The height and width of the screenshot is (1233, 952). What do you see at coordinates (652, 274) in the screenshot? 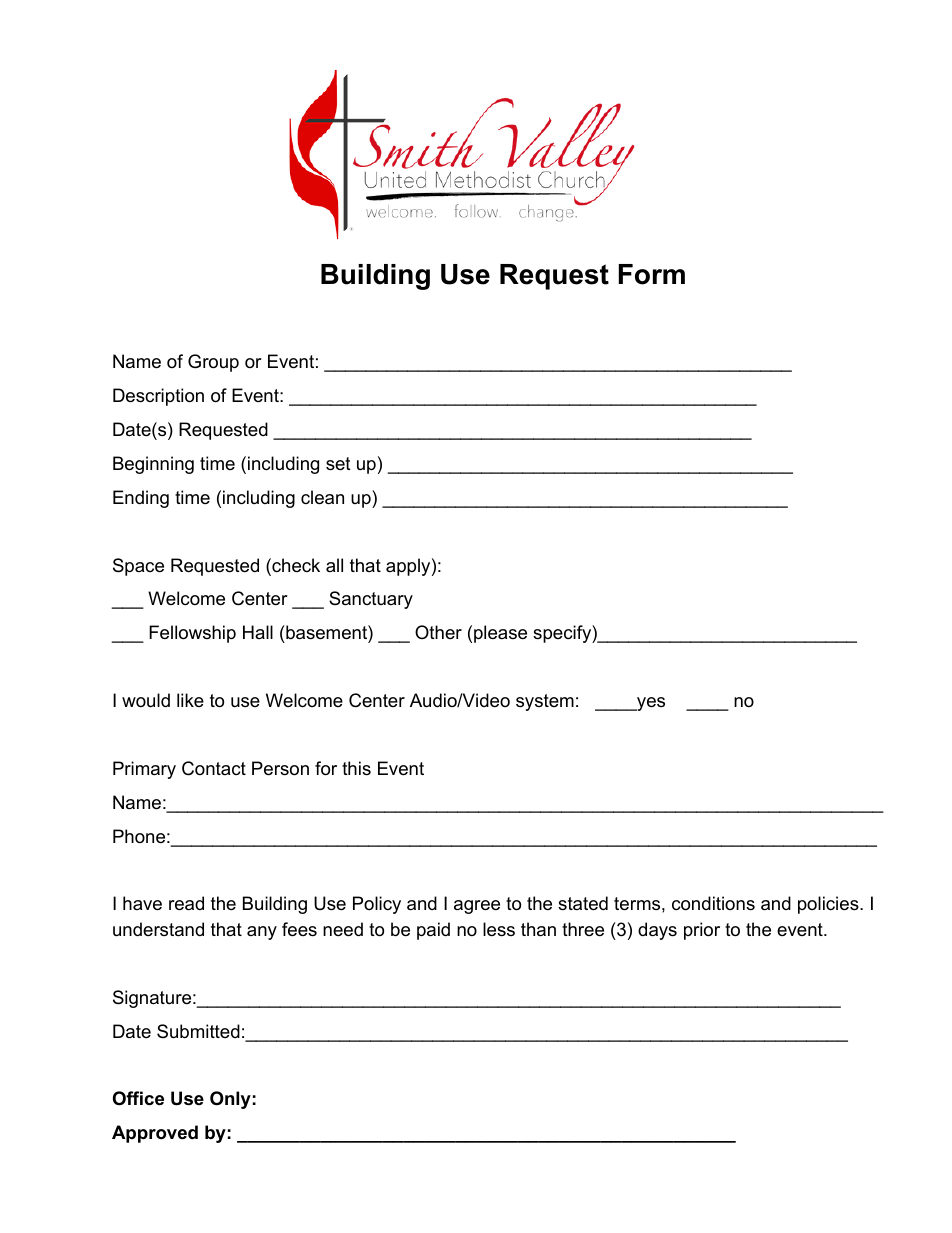
I see `Form` at bounding box center [652, 274].
